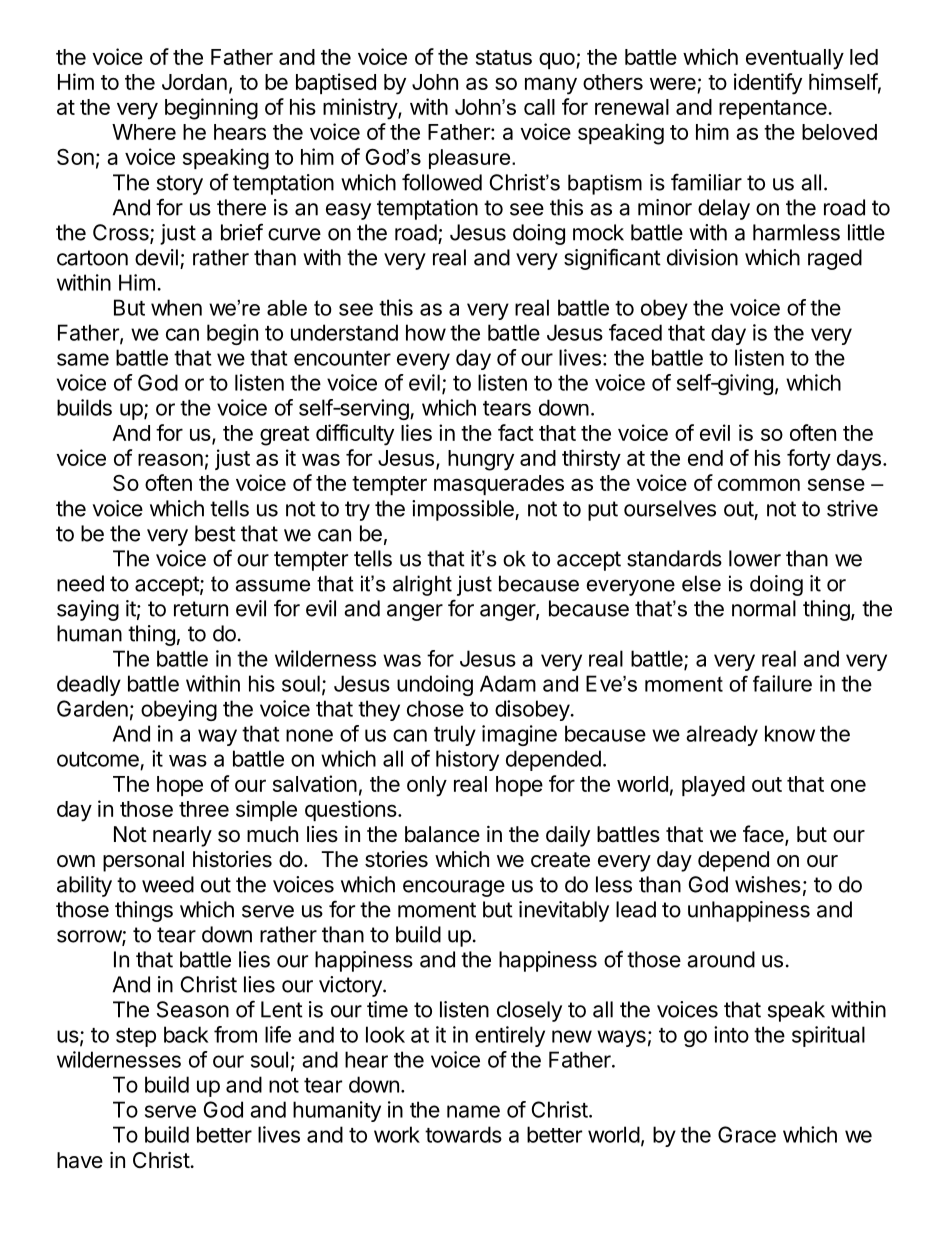 This screenshot has height=1233, width=952. Describe the element at coordinates (194, 82) in the screenshot. I see `Jordan` at that location.
